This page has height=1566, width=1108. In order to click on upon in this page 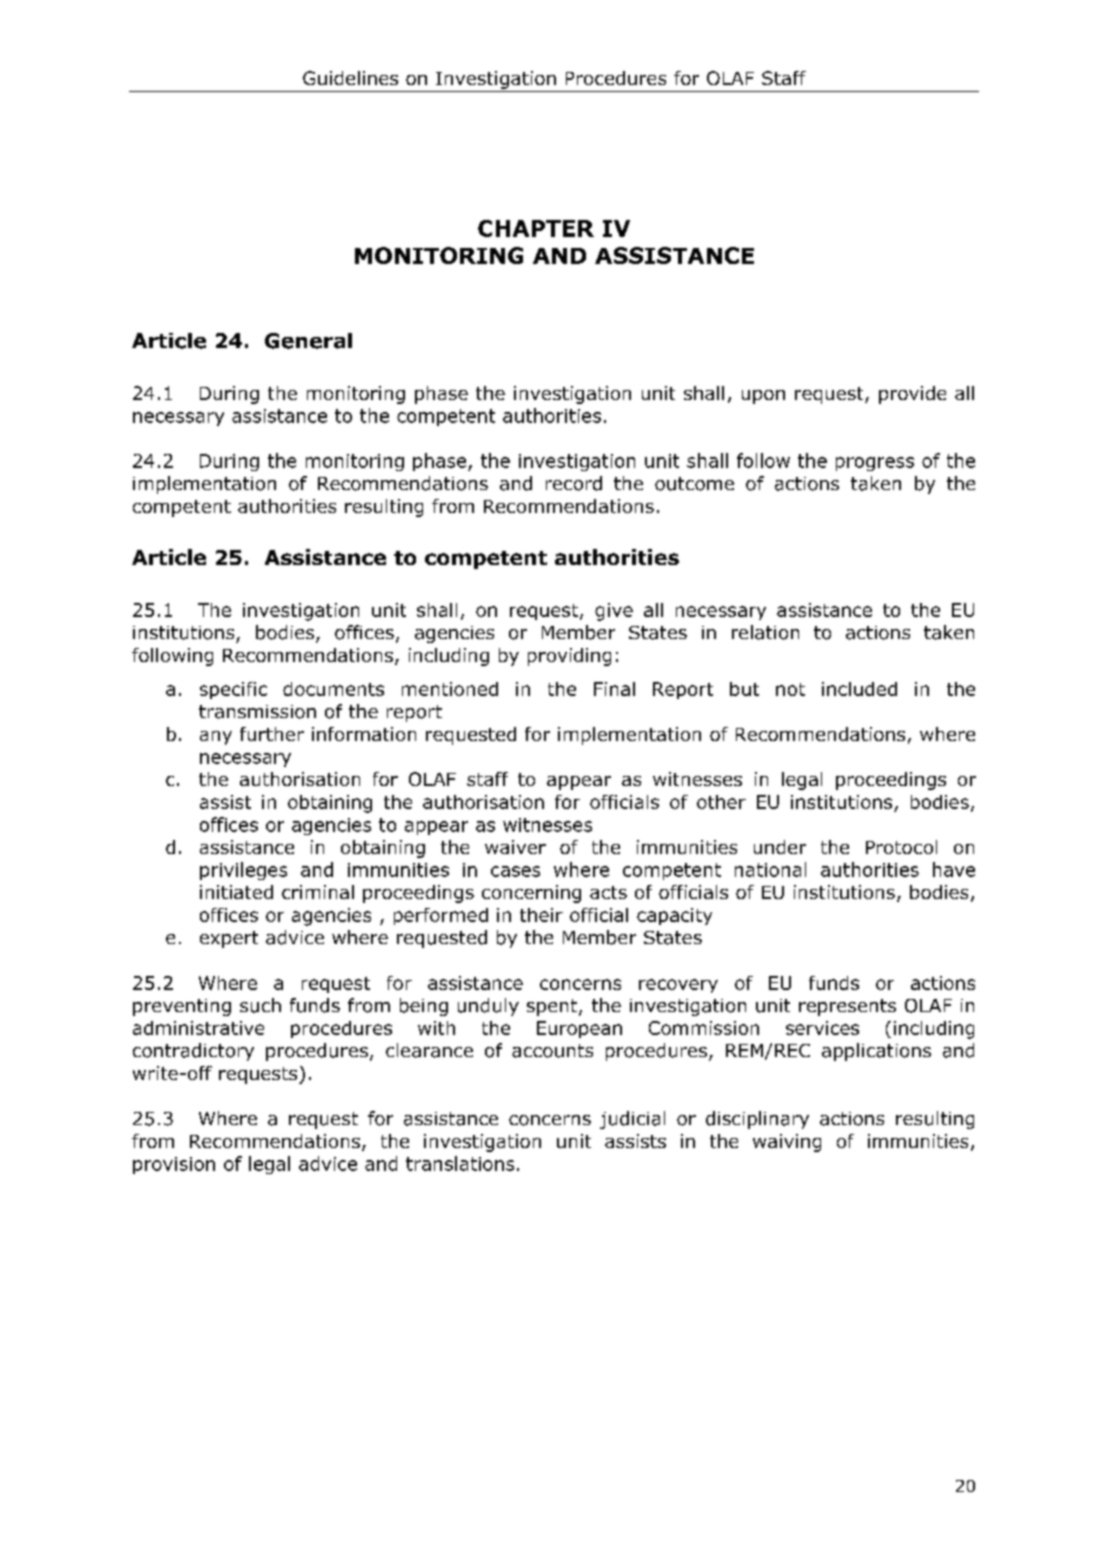, I will do `click(763, 397)`.
